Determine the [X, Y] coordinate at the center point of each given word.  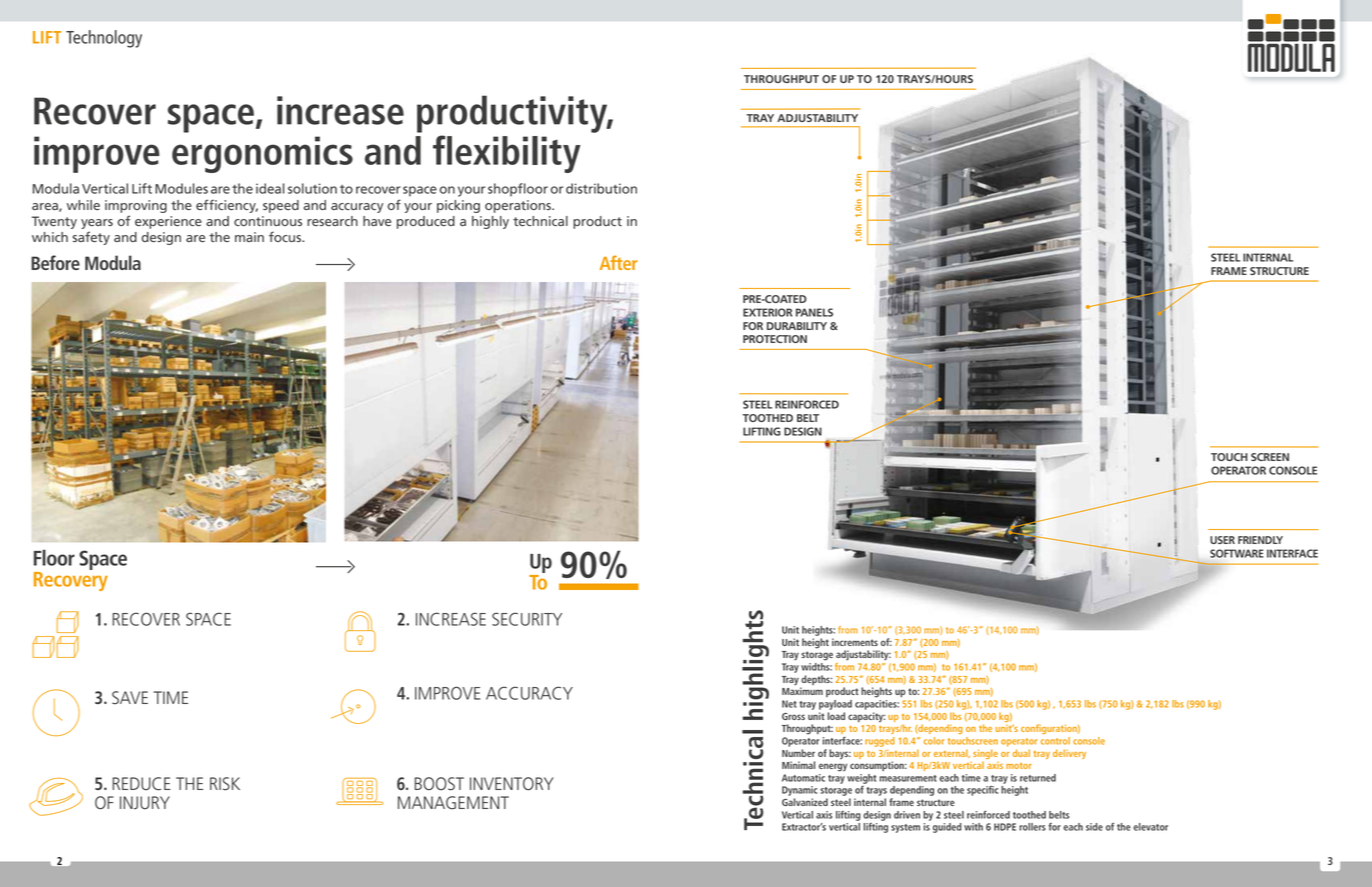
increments [855, 642]
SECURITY [527, 619]
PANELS [814, 312]
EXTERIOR [767, 312]
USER [1222, 540]
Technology [104, 39]
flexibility [507, 154]
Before [55, 262]
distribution [601, 188]
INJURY [145, 803]
